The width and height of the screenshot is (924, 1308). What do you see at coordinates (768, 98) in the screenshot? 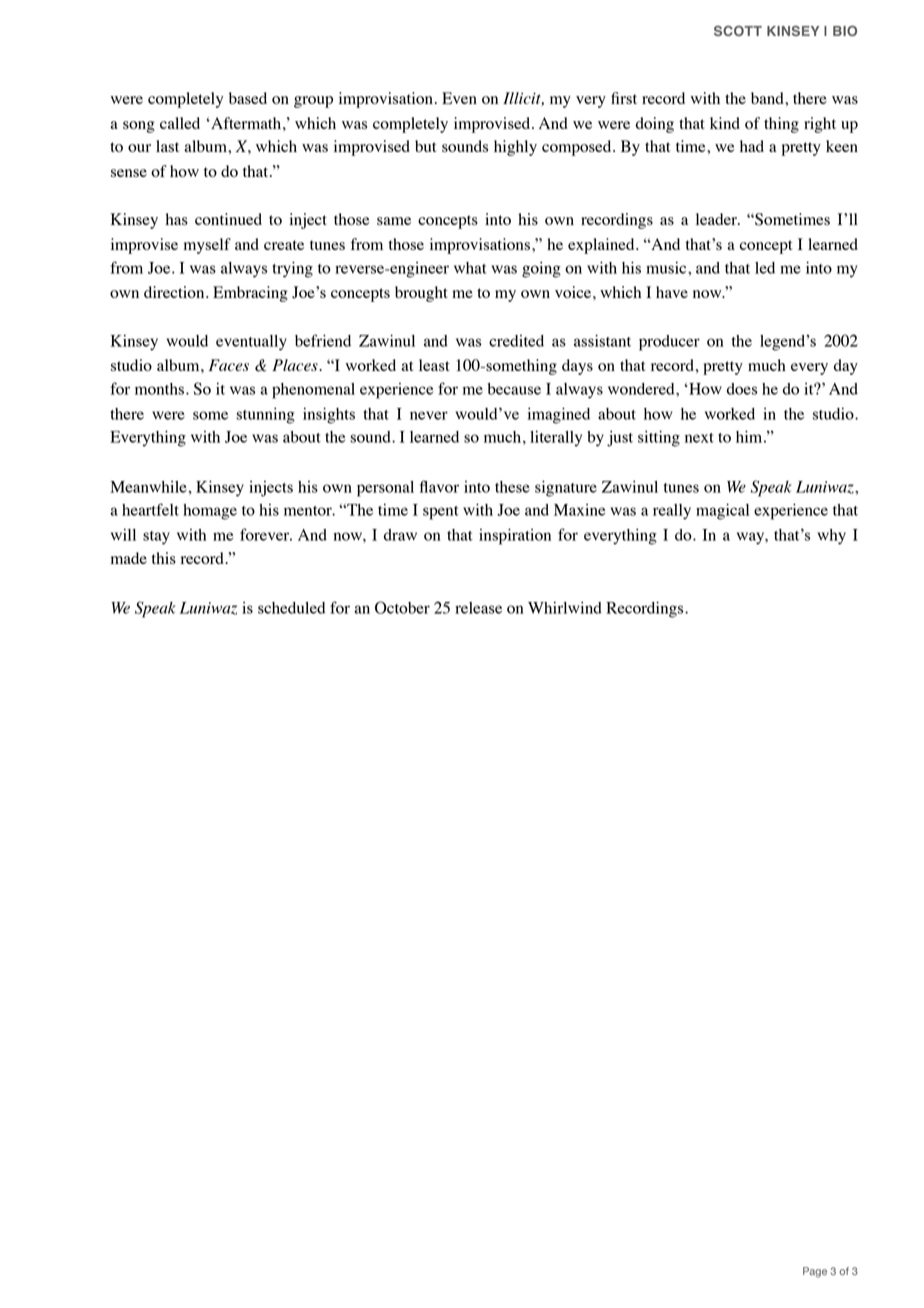
I see `band` at bounding box center [768, 98].
